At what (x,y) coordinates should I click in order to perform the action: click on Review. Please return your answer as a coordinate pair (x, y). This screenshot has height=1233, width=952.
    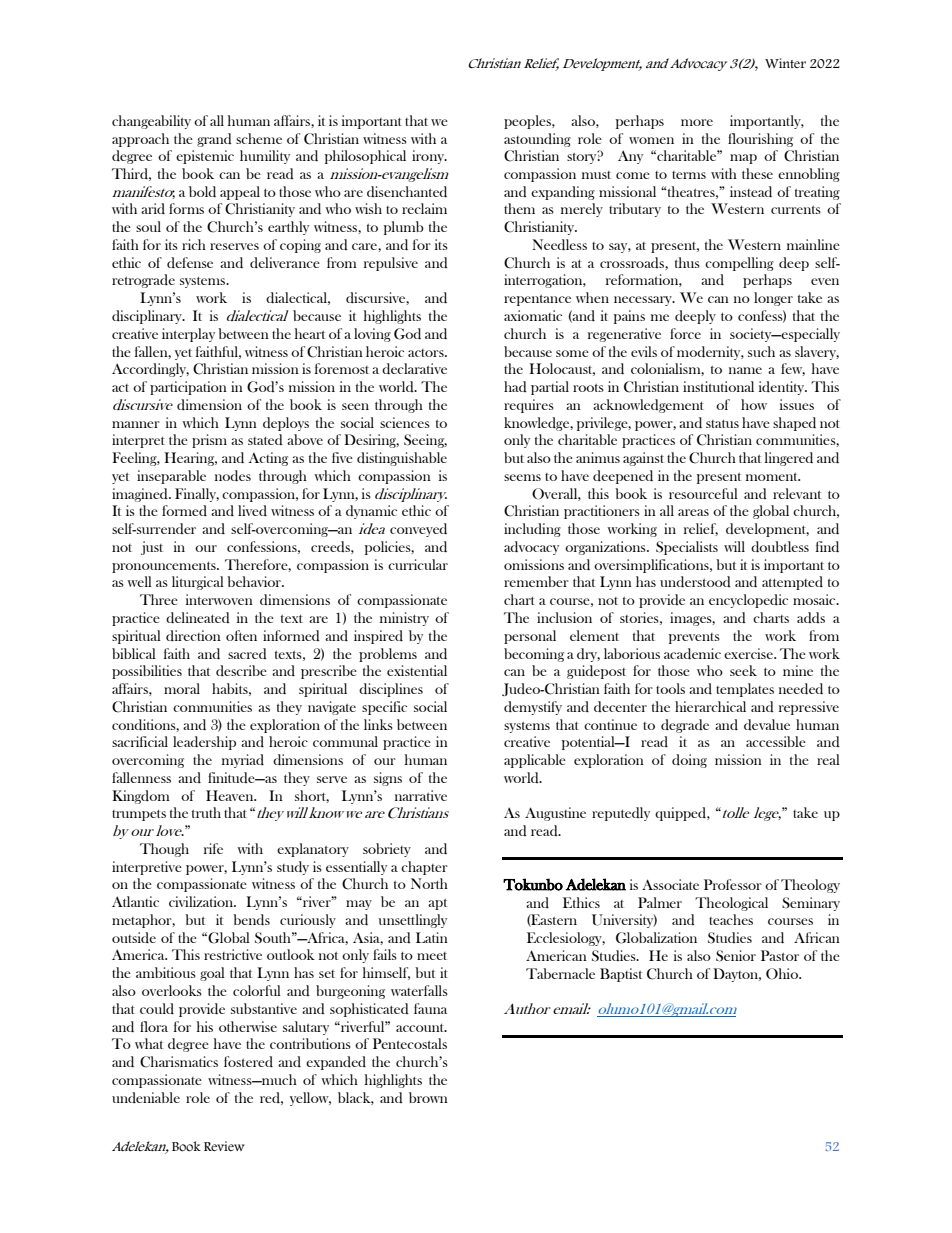
    Looking at the image, I should click on (224, 1146).
